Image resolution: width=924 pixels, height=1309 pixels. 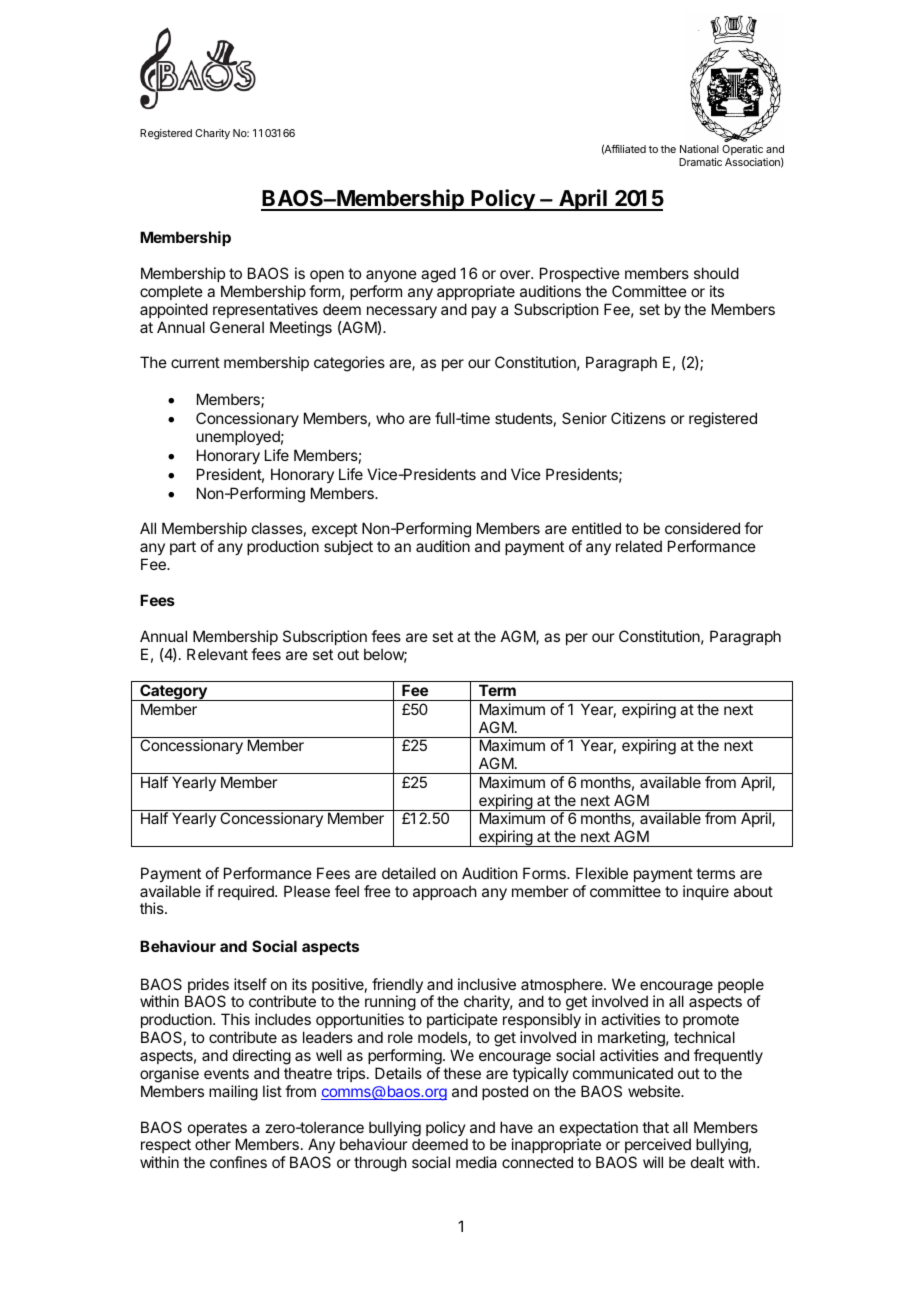 I want to click on inquire, so click(x=706, y=892).
